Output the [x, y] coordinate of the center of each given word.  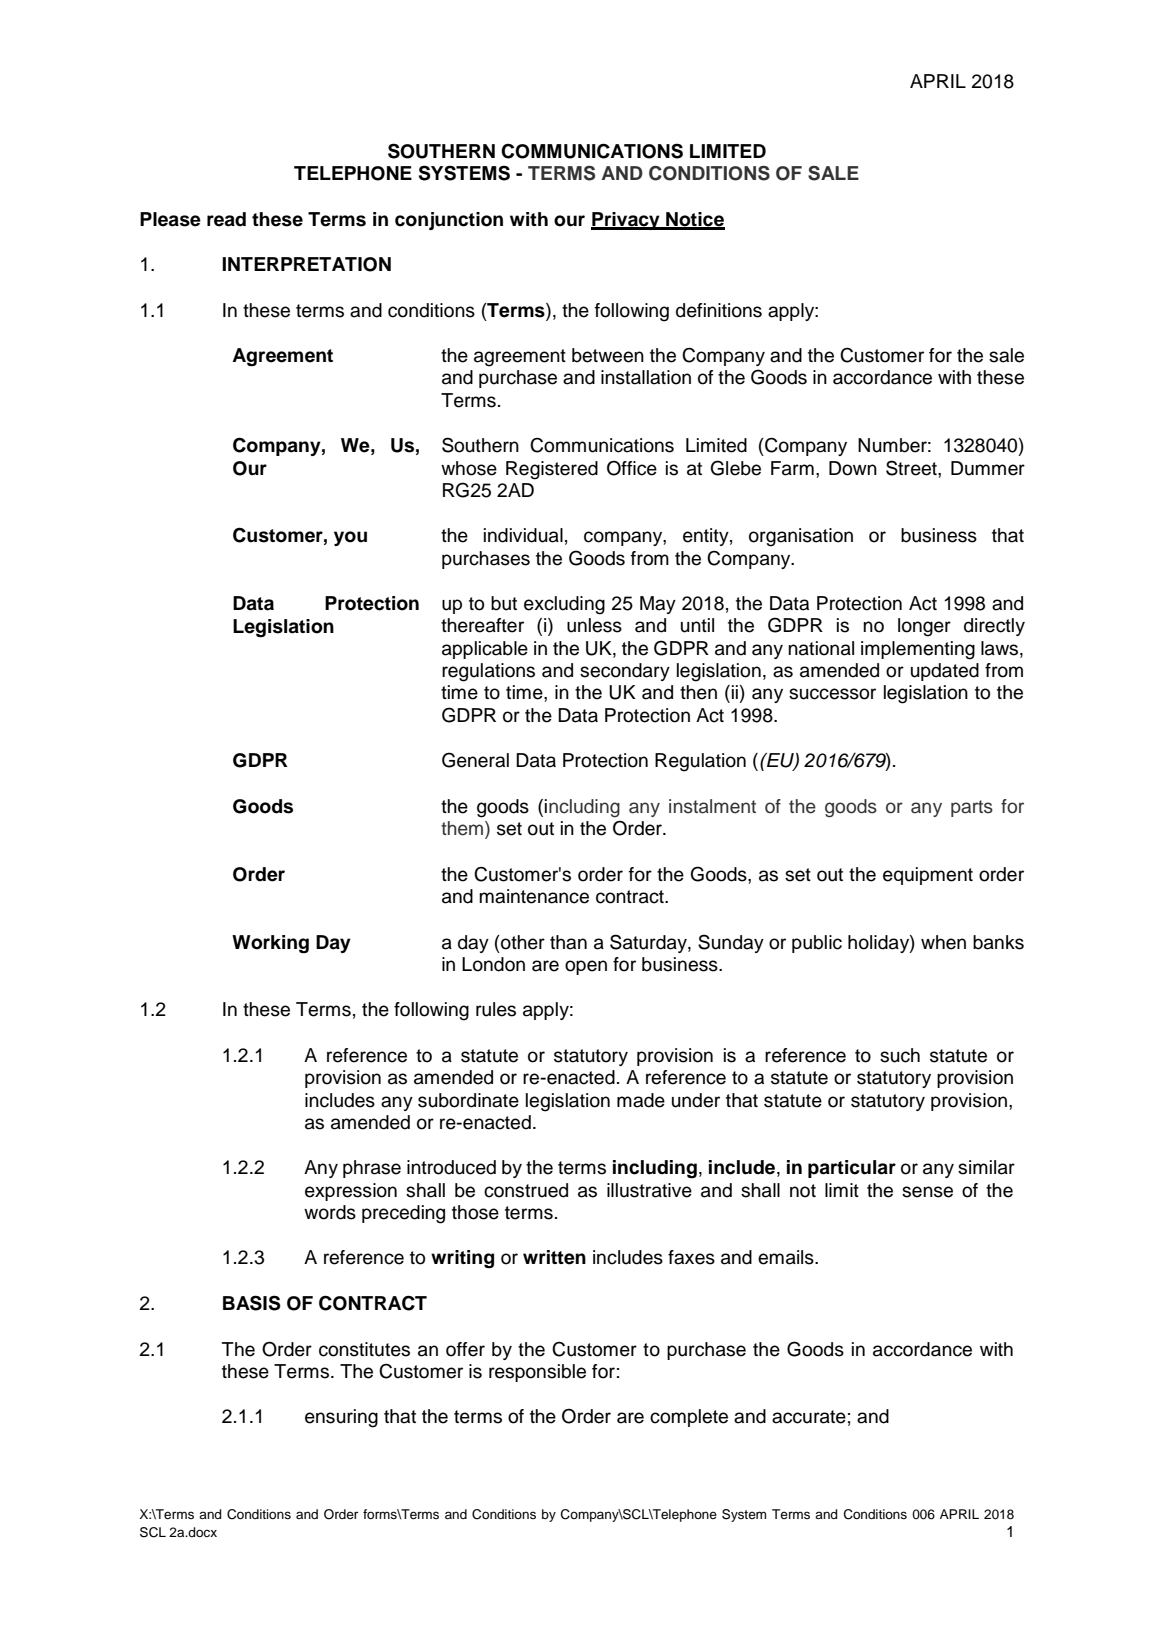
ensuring [341, 1418]
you [350, 538]
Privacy [626, 221]
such [900, 1055]
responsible [537, 1373]
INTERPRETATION [306, 264]
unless [594, 625]
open [586, 967]
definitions [719, 310]
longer [924, 627]
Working [270, 944]
